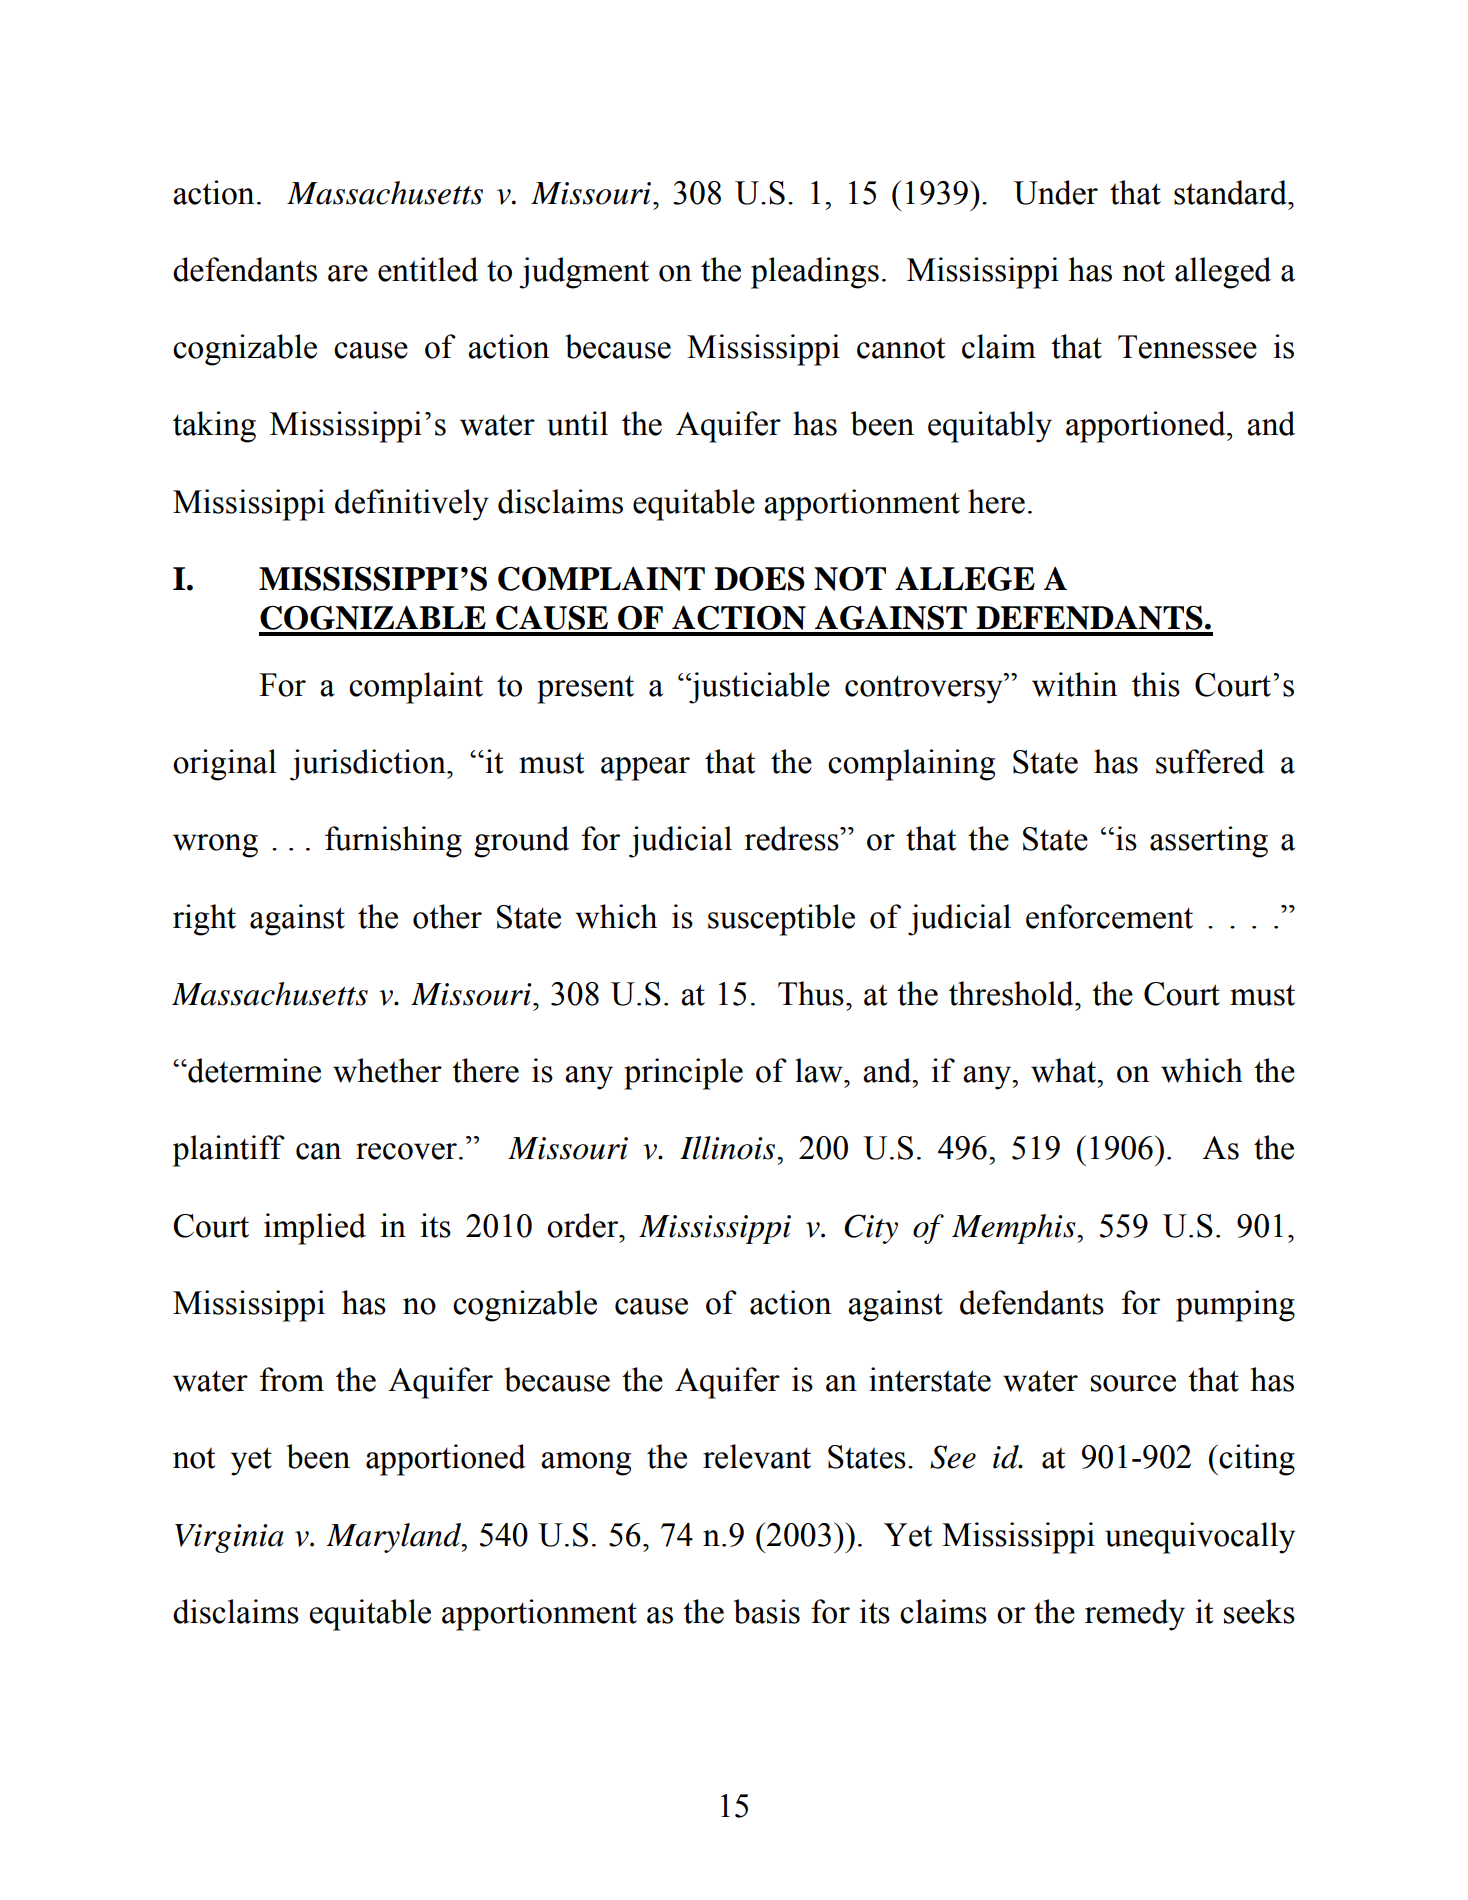 The width and height of the image is (1468, 1900). What do you see at coordinates (767, 1611) in the image?
I see `basis` at bounding box center [767, 1611].
